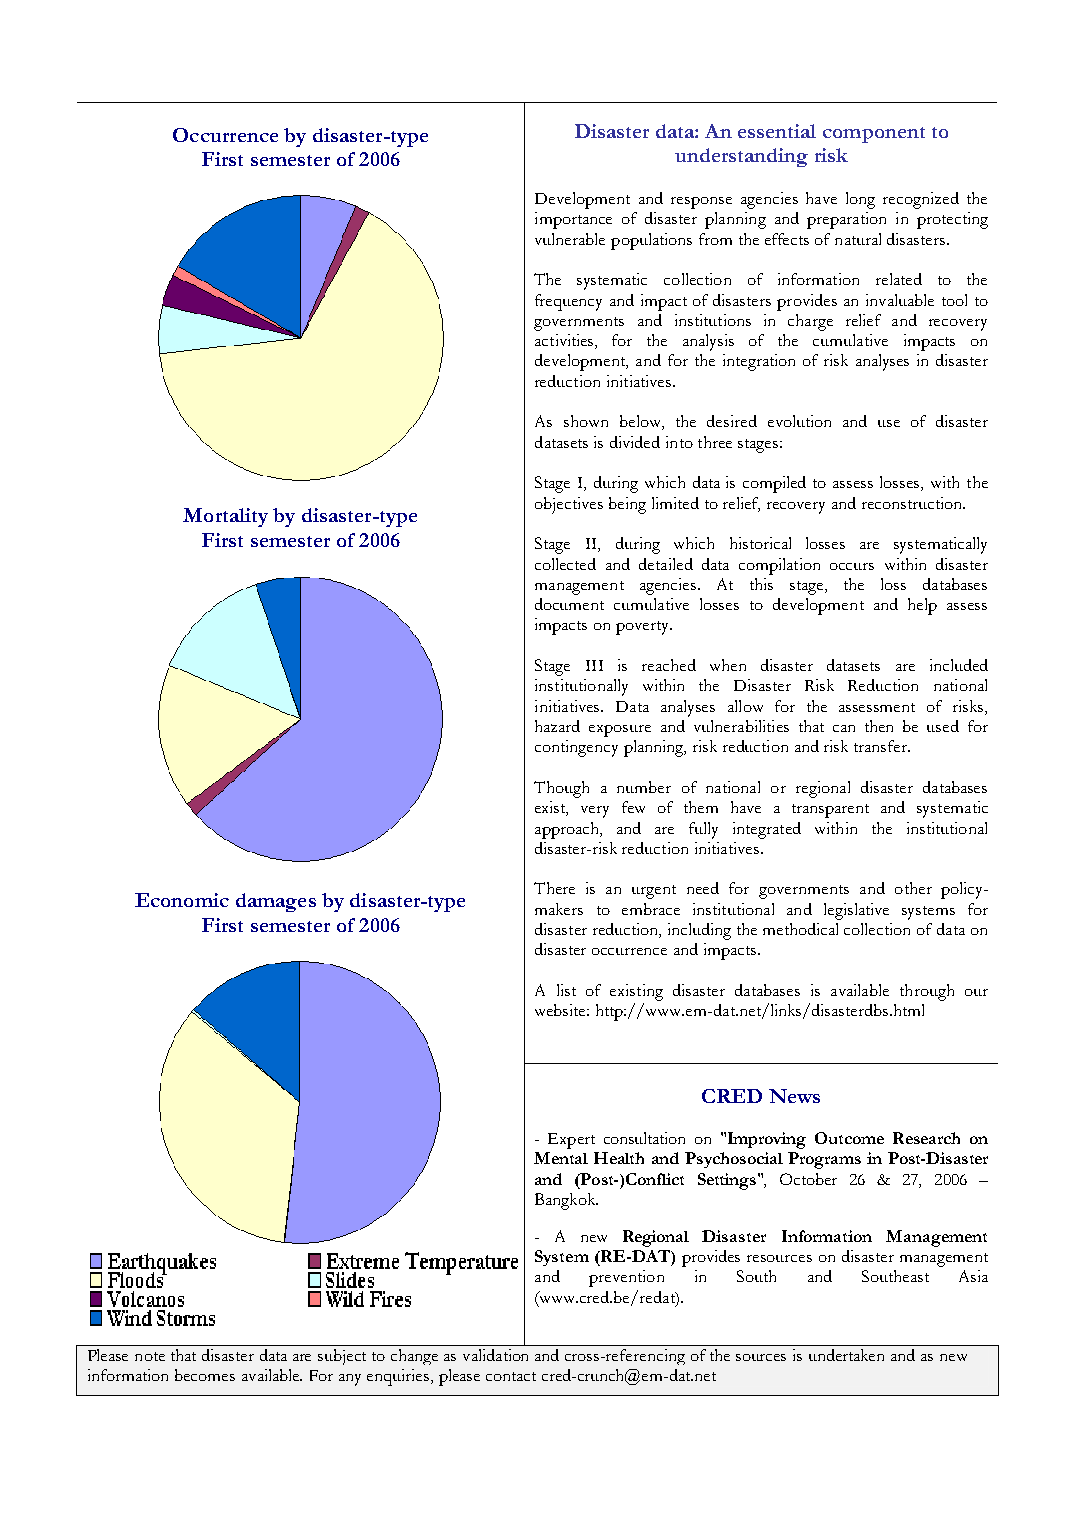  I want to click on Mortality, so click(225, 517).
